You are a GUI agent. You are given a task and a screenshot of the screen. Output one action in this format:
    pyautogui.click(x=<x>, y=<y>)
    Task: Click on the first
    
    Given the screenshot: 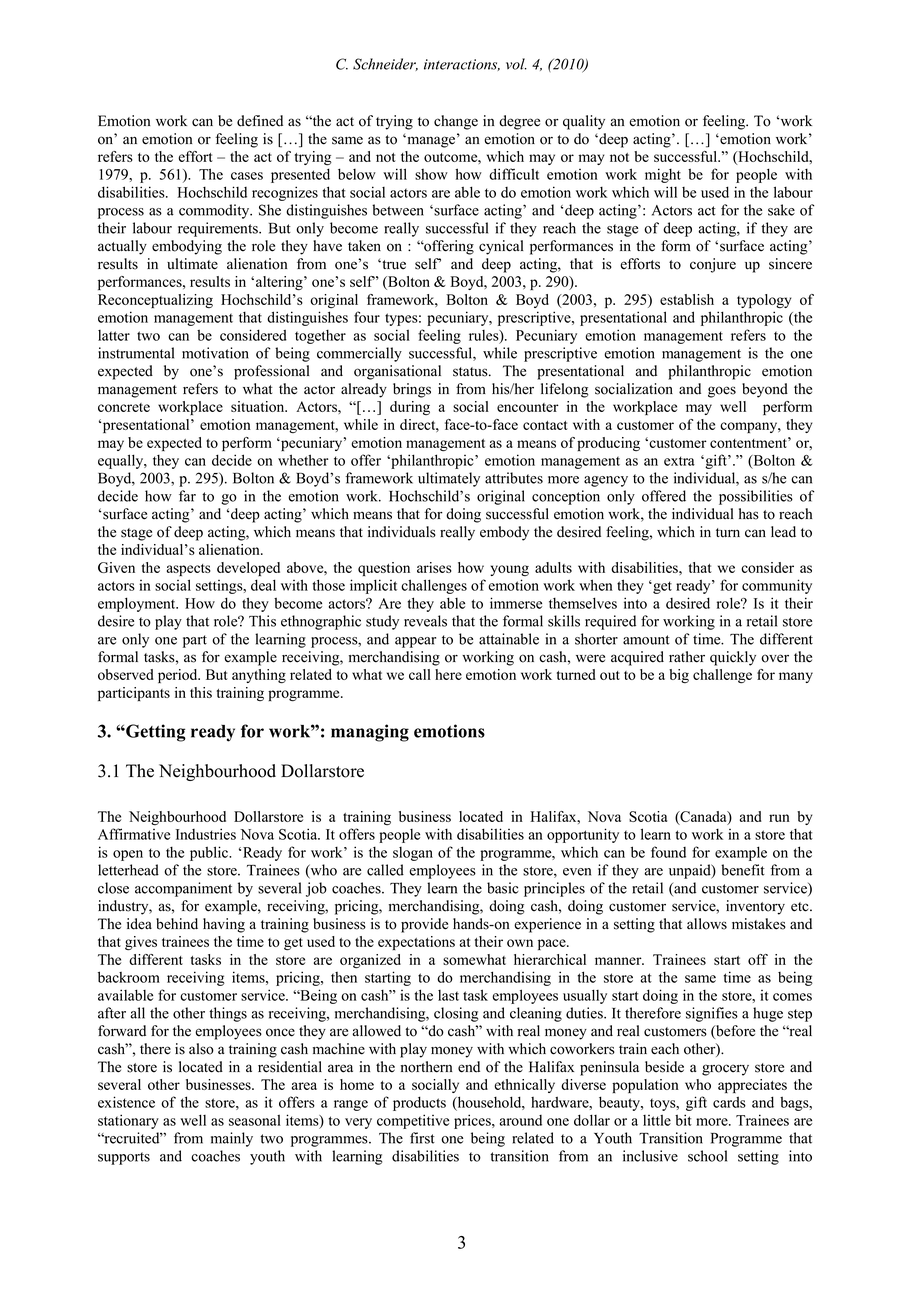 What is the action you would take?
    pyautogui.click(x=422, y=1138)
